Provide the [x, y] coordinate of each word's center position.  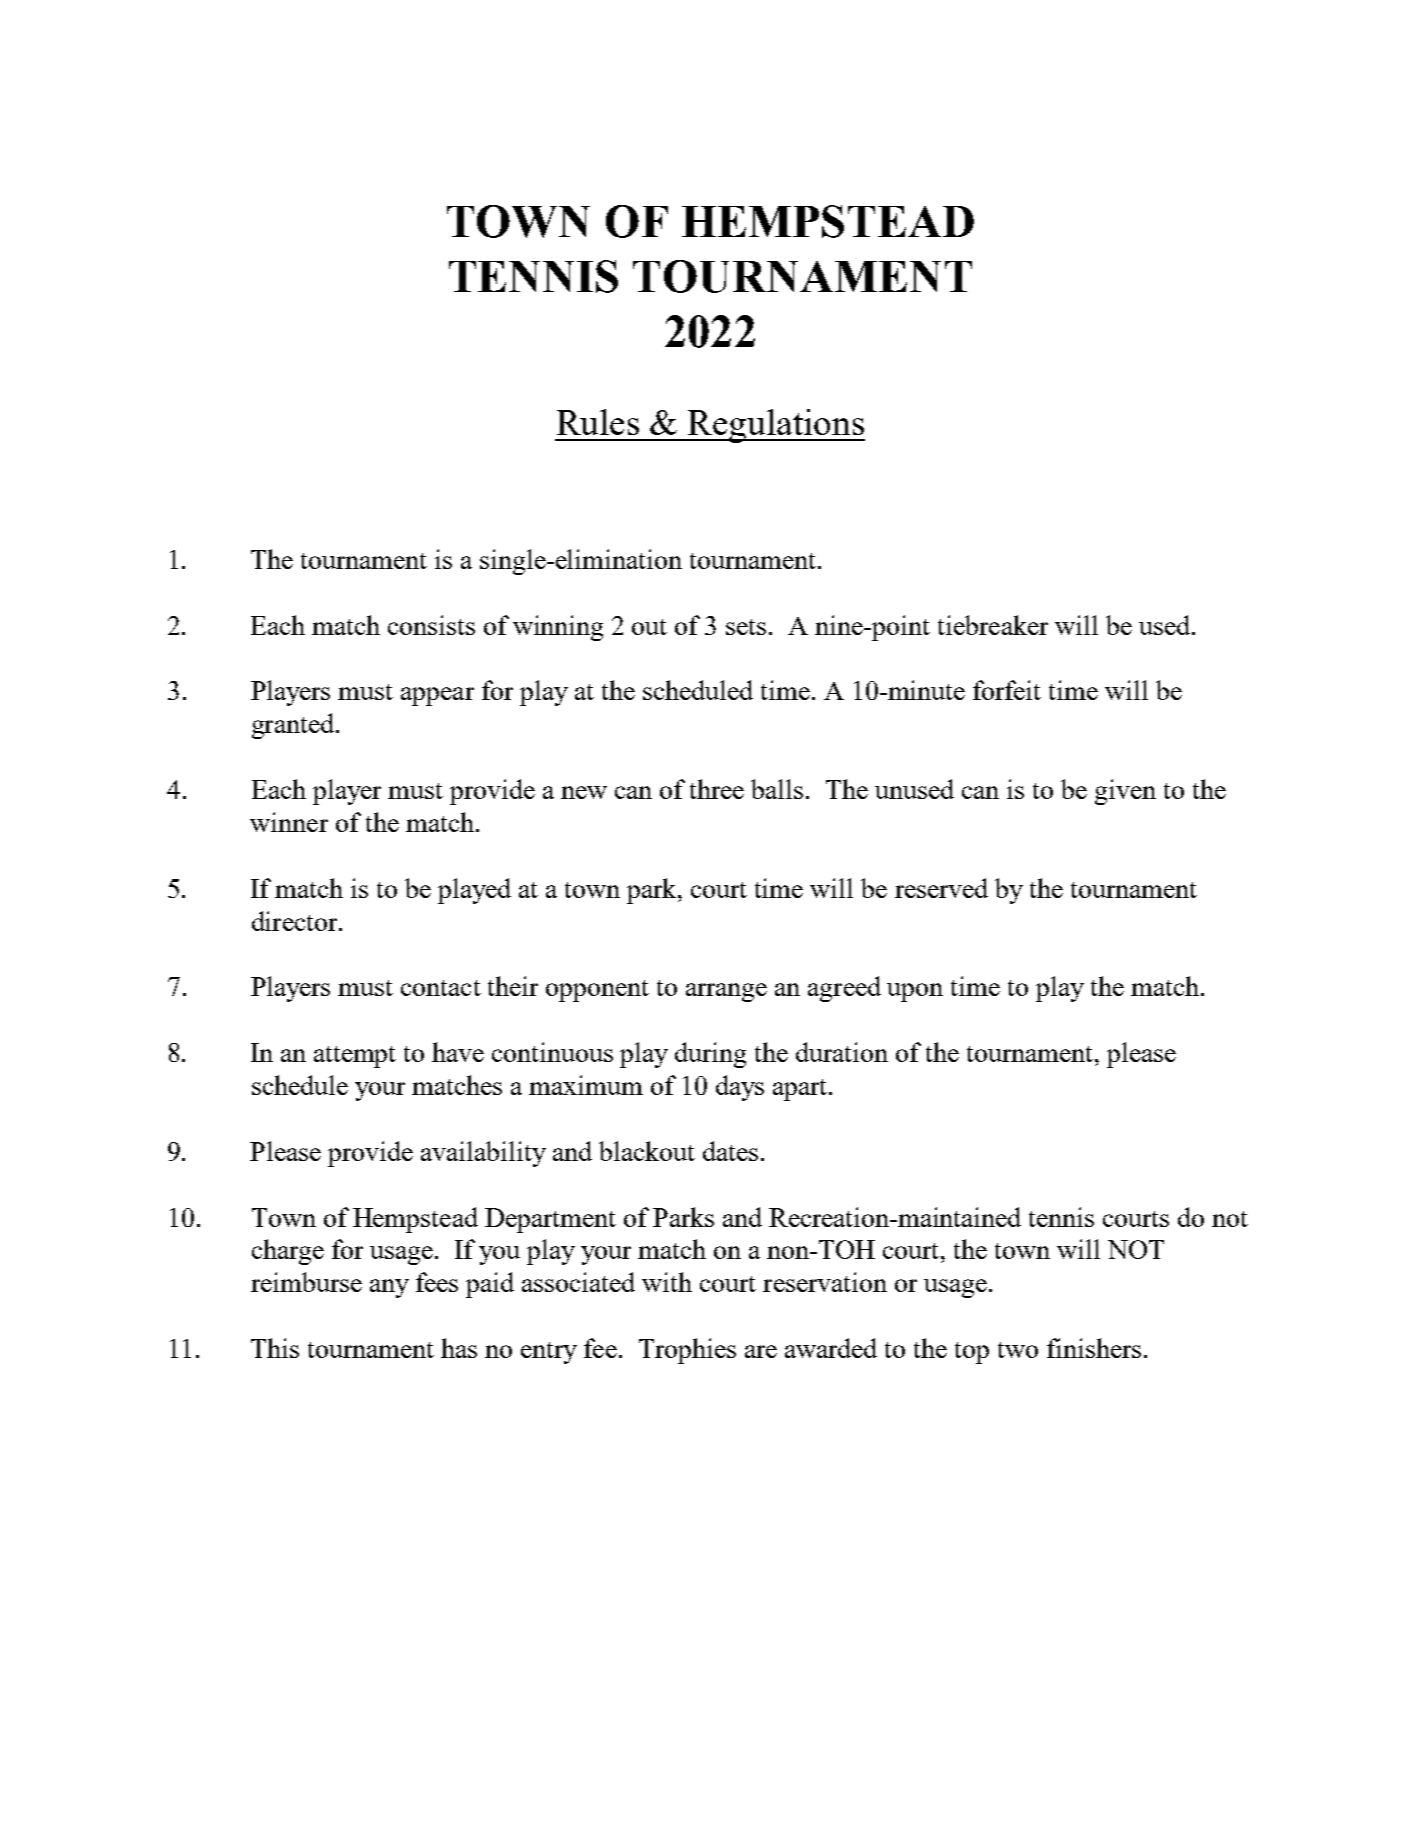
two [1018, 1350]
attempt [355, 1057]
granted [293, 726]
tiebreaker [993, 625]
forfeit [1007, 690]
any [389, 1288]
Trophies [687, 1351]
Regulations [775, 426]
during [710, 1055]
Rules [598, 422]
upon [915, 992]
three [717, 789]
